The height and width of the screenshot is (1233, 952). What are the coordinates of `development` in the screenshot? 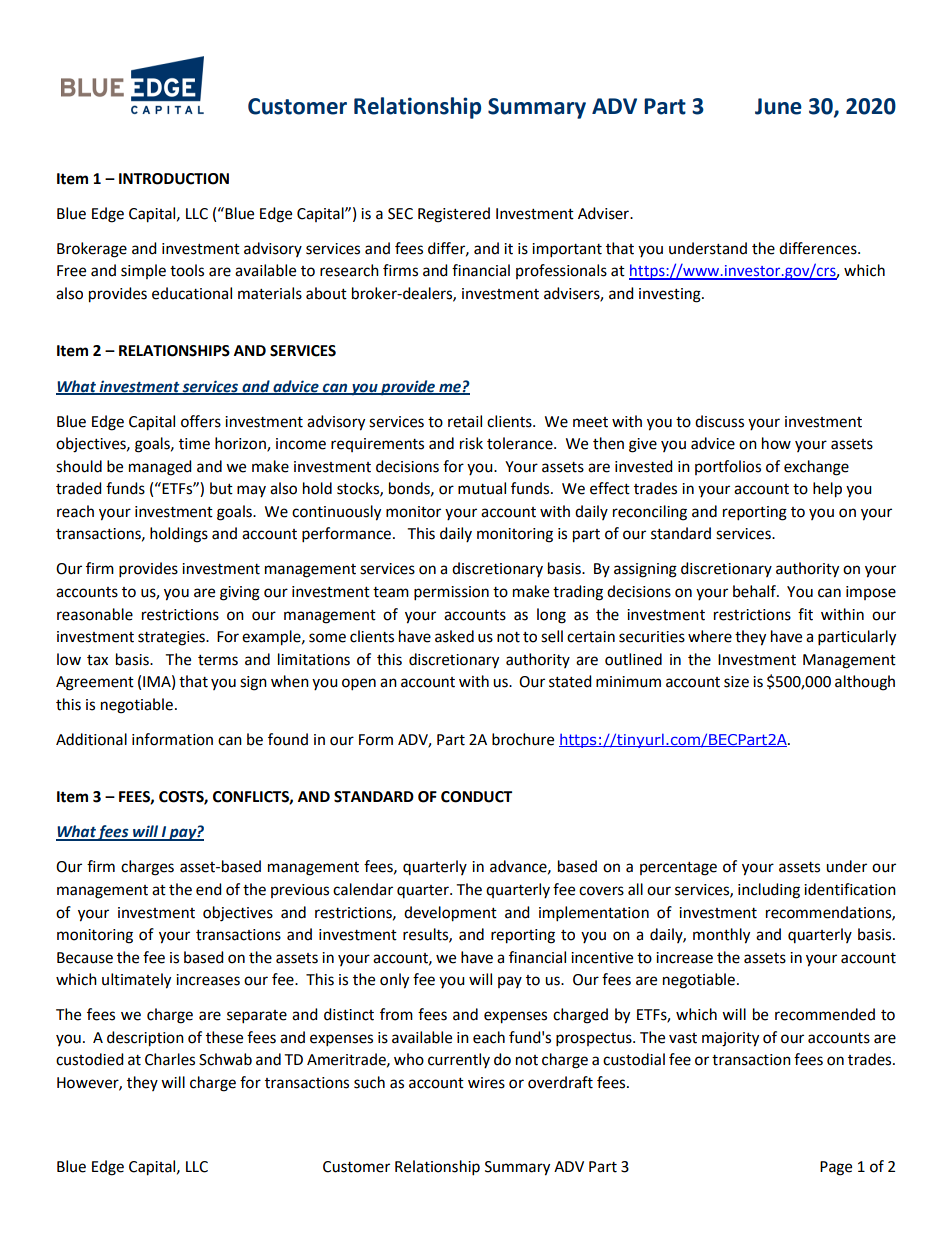 It's located at (450, 914).
